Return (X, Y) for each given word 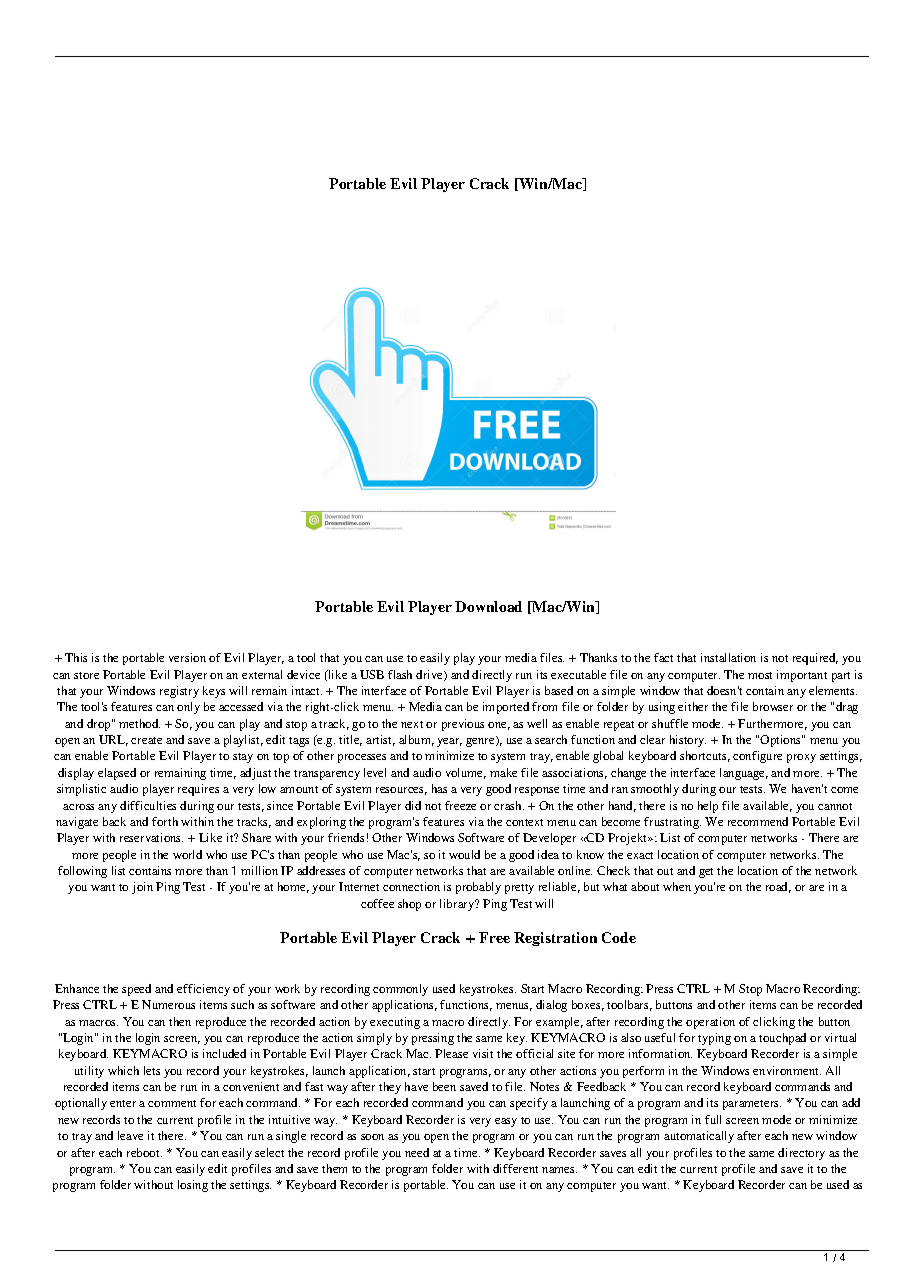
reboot (144, 1152)
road (778, 887)
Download (488, 606)
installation (728, 657)
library (458, 905)
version (187, 657)
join (142, 888)
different (515, 1168)
